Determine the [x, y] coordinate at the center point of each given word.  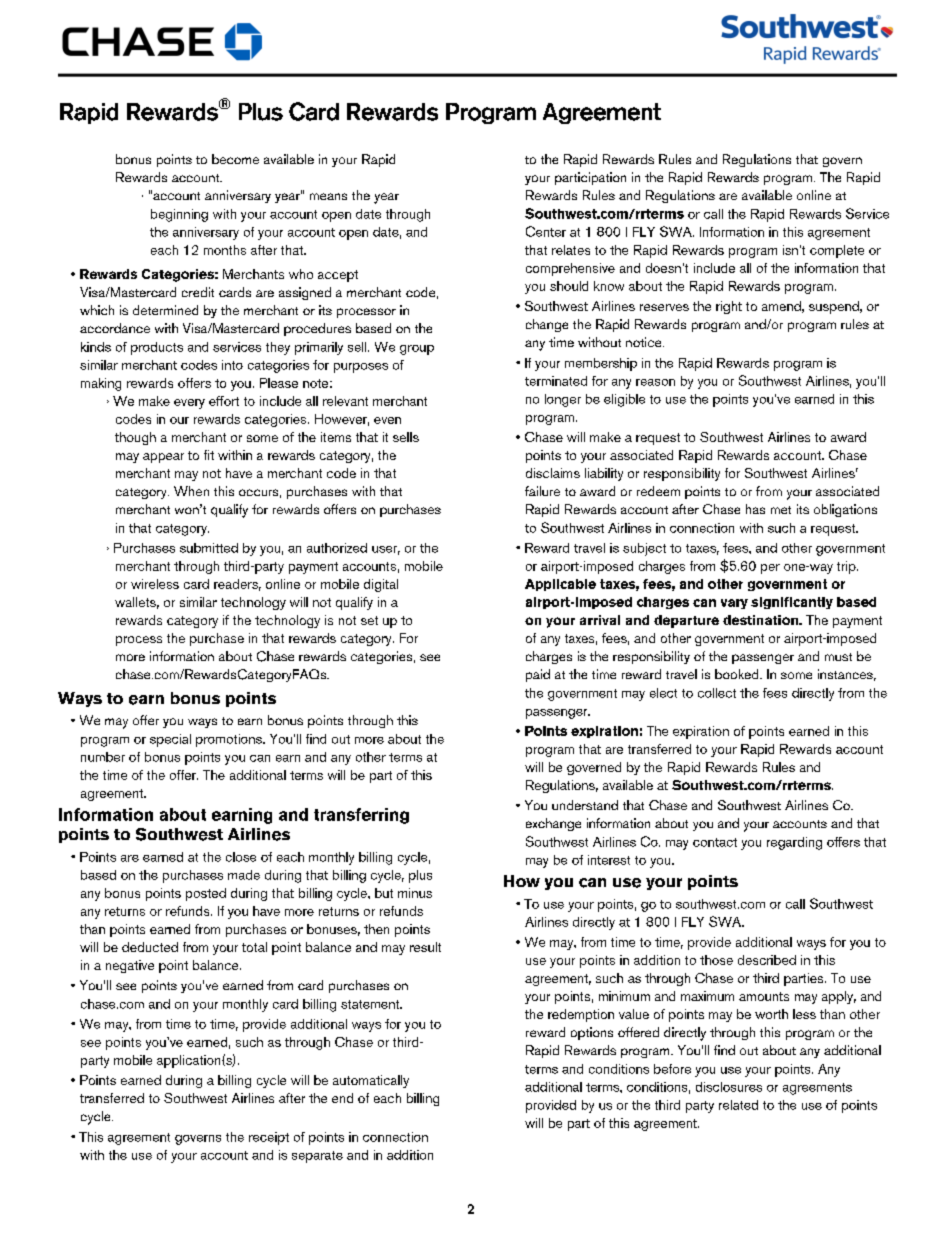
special [170, 740]
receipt [269, 1138]
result [425, 947]
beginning [179, 215]
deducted [150, 947]
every [189, 404]
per [770, 569]
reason [655, 382]
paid [538, 675]
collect [717, 693]
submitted [209, 548]
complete [837, 251]
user [386, 550]
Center [546, 231]
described [767, 960]
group [417, 350]
